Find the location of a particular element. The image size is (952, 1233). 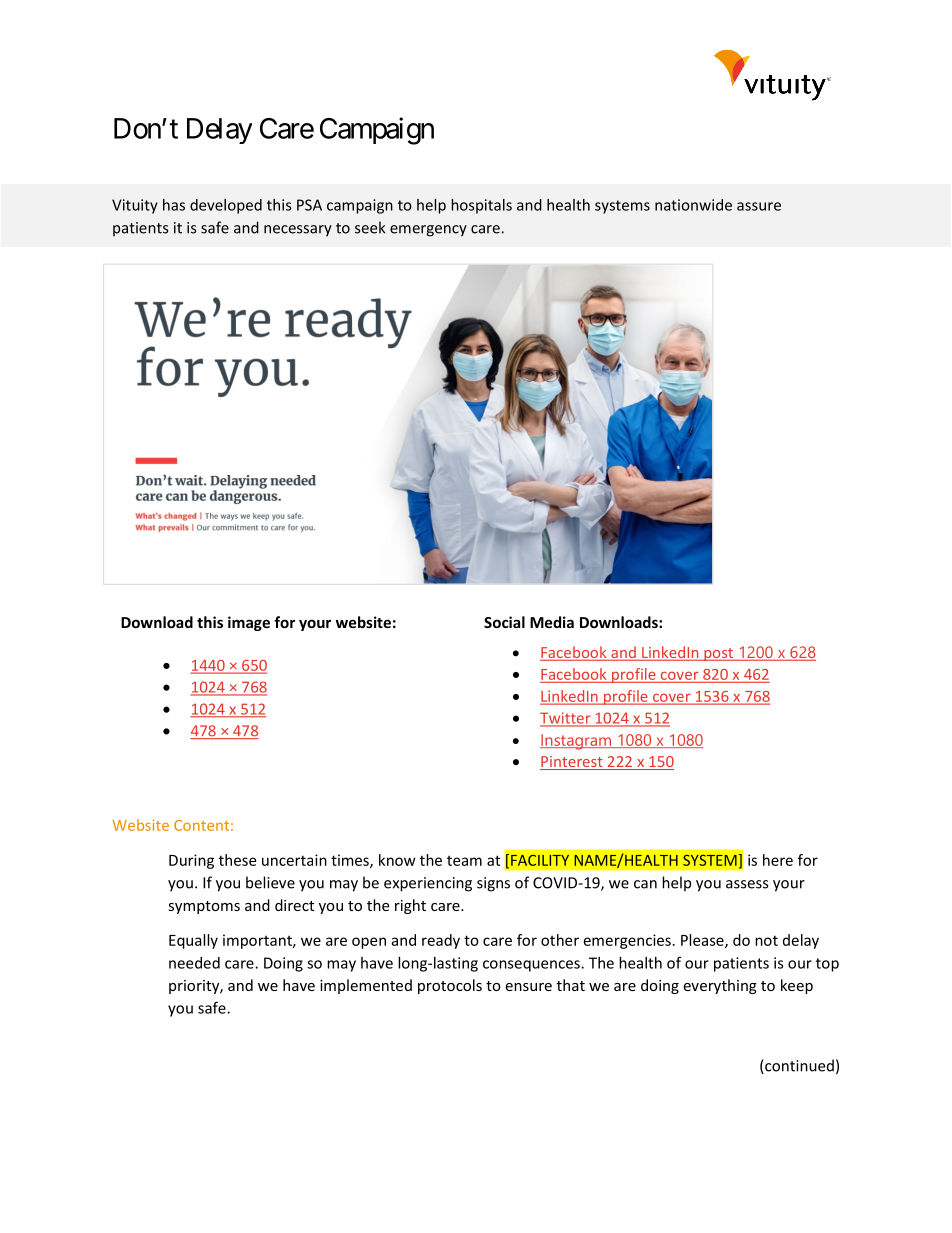

here is located at coordinates (778, 860).
